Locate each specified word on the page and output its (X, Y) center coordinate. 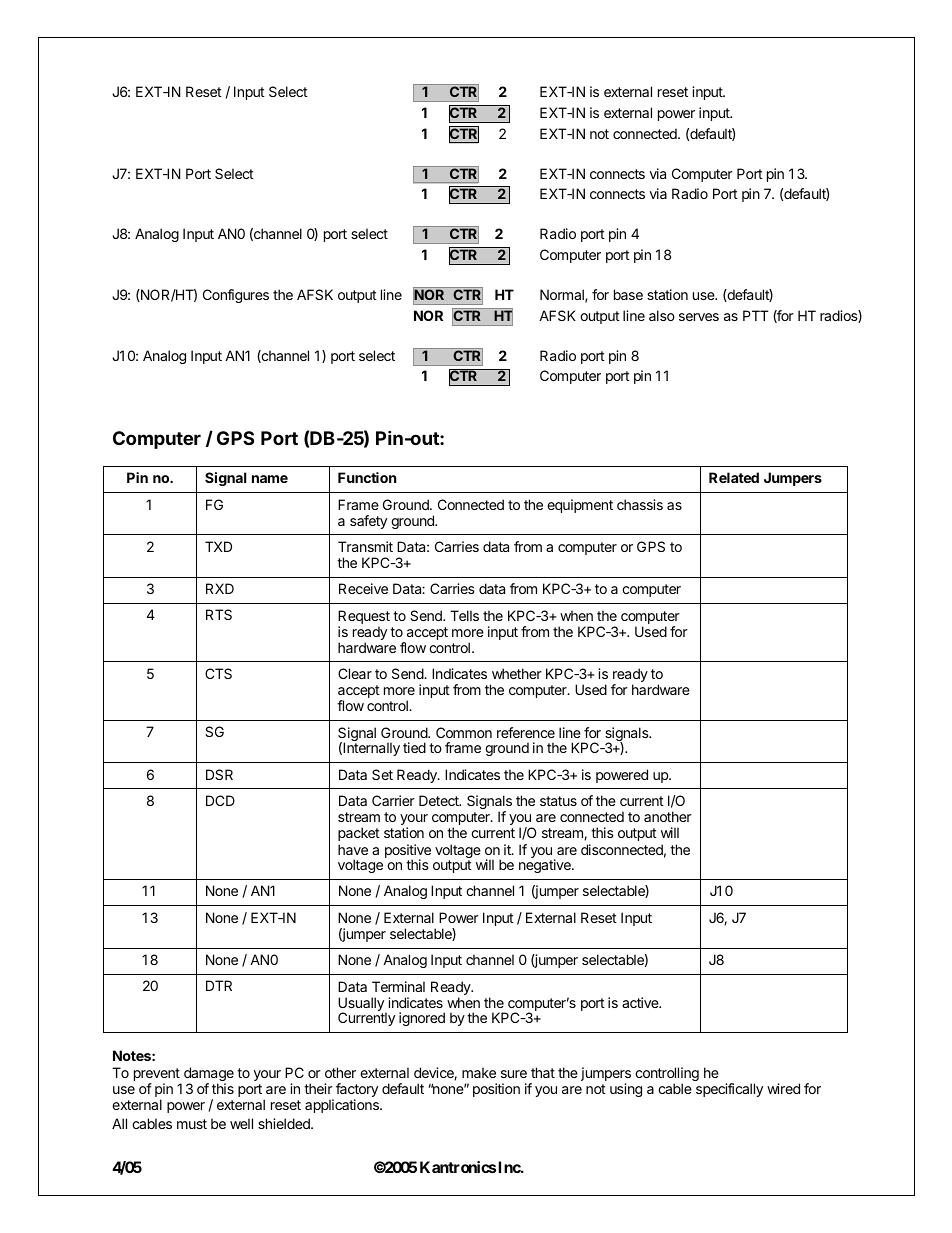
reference (526, 732)
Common (464, 732)
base (628, 294)
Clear (355, 673)
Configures (236, 296)
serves (699, 317)
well (241, 1123)
